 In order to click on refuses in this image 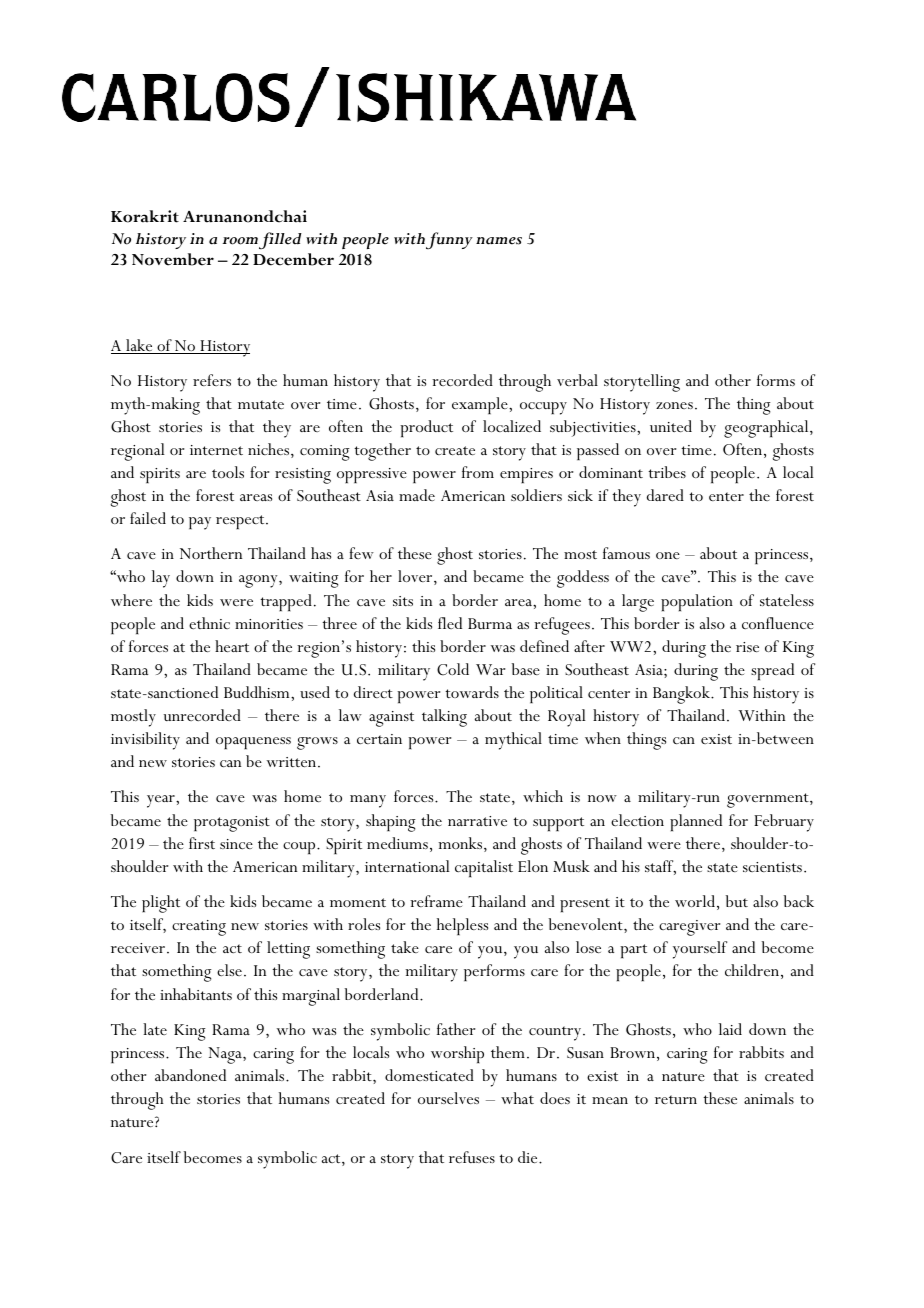, I will do `click(472, 1157)`.
